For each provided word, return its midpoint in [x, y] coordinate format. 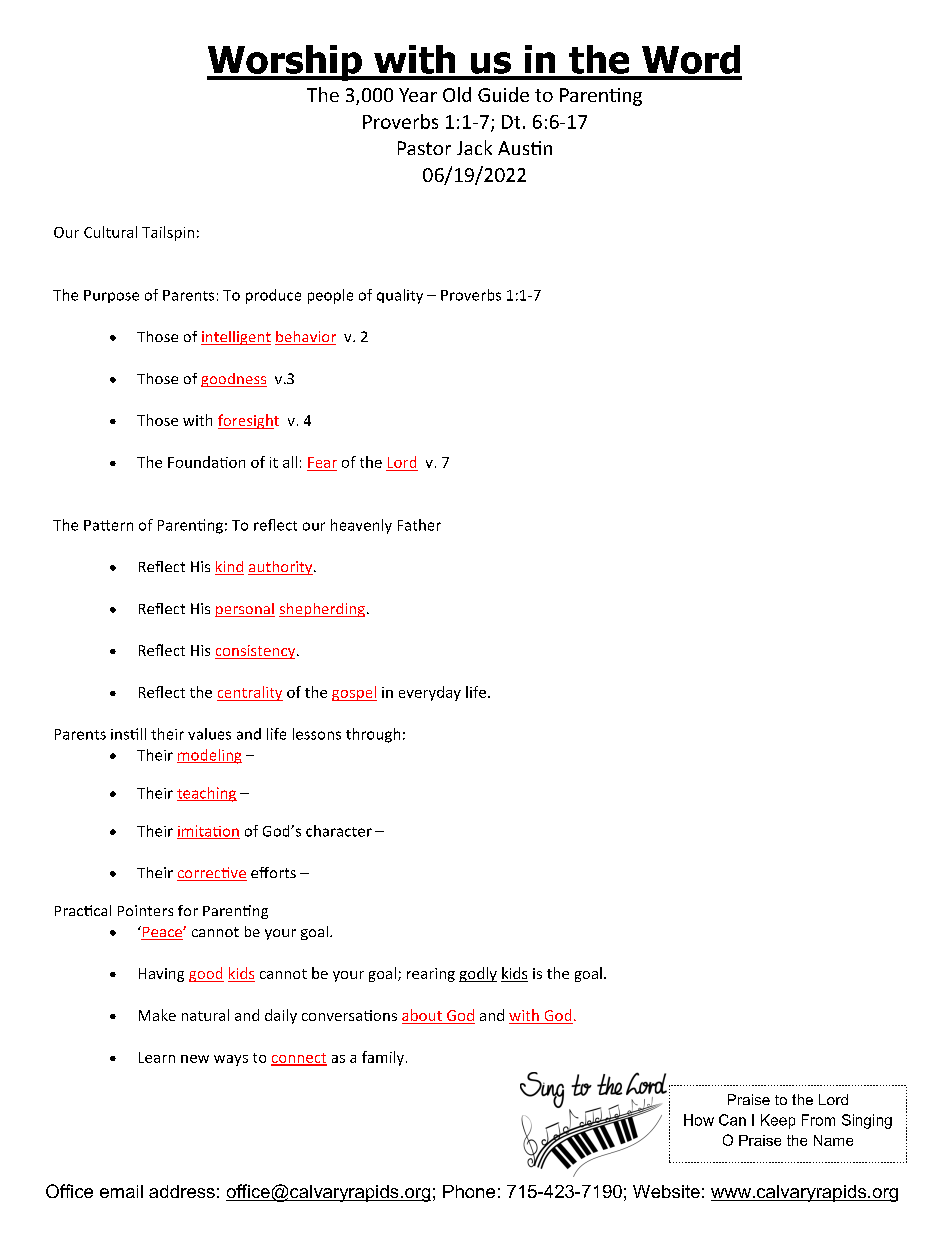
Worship [285, 63]
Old [457, 94]
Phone [469, 1191]
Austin [525, 148]
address [182, 1191]
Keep [778, 1121]
